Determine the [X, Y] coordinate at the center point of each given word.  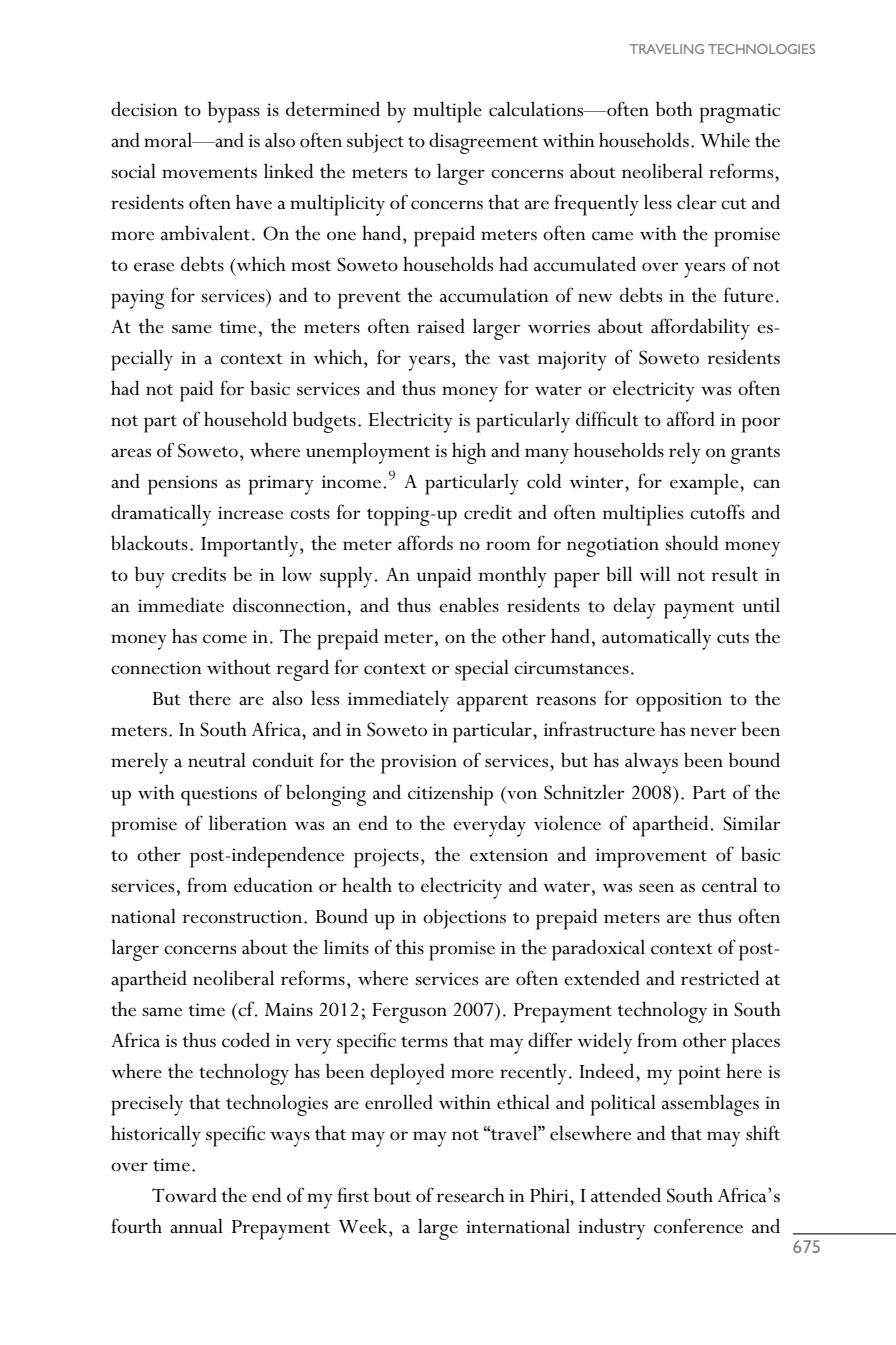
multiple [447, 112]
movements [209, 173]
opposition [679, 702]
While [725, 140]
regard [302, 670]
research [470, 1195]
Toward [184, 1195]
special [482, 670]
